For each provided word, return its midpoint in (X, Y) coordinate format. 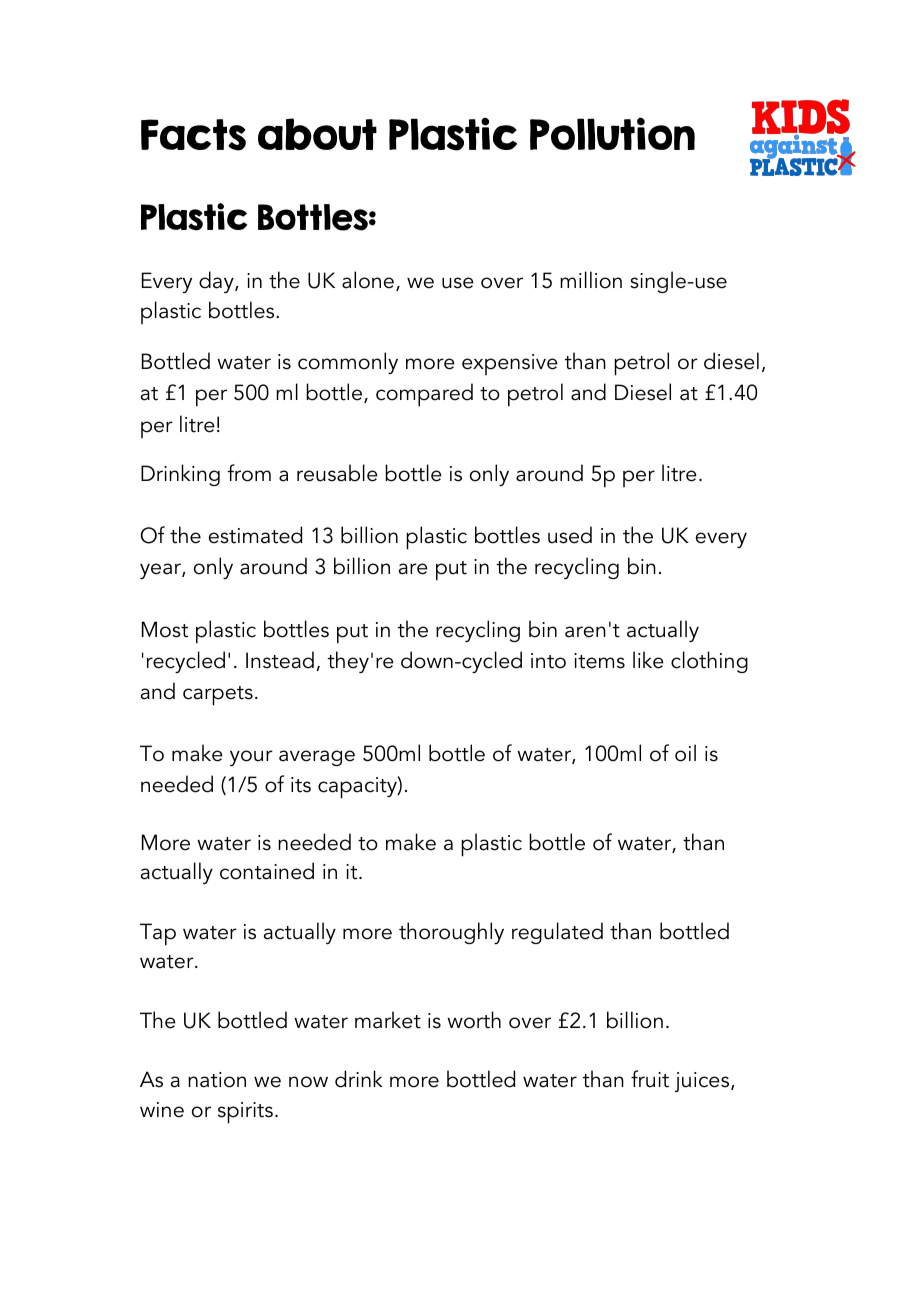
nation (217, 1080)
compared (424, 395)
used (570, 535)
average (317, 758)
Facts (193, 135)
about (317, 134)
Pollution (612, 133)
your (251, 758)
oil (685, 753)
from (249, 473)
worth (474, 1020)
